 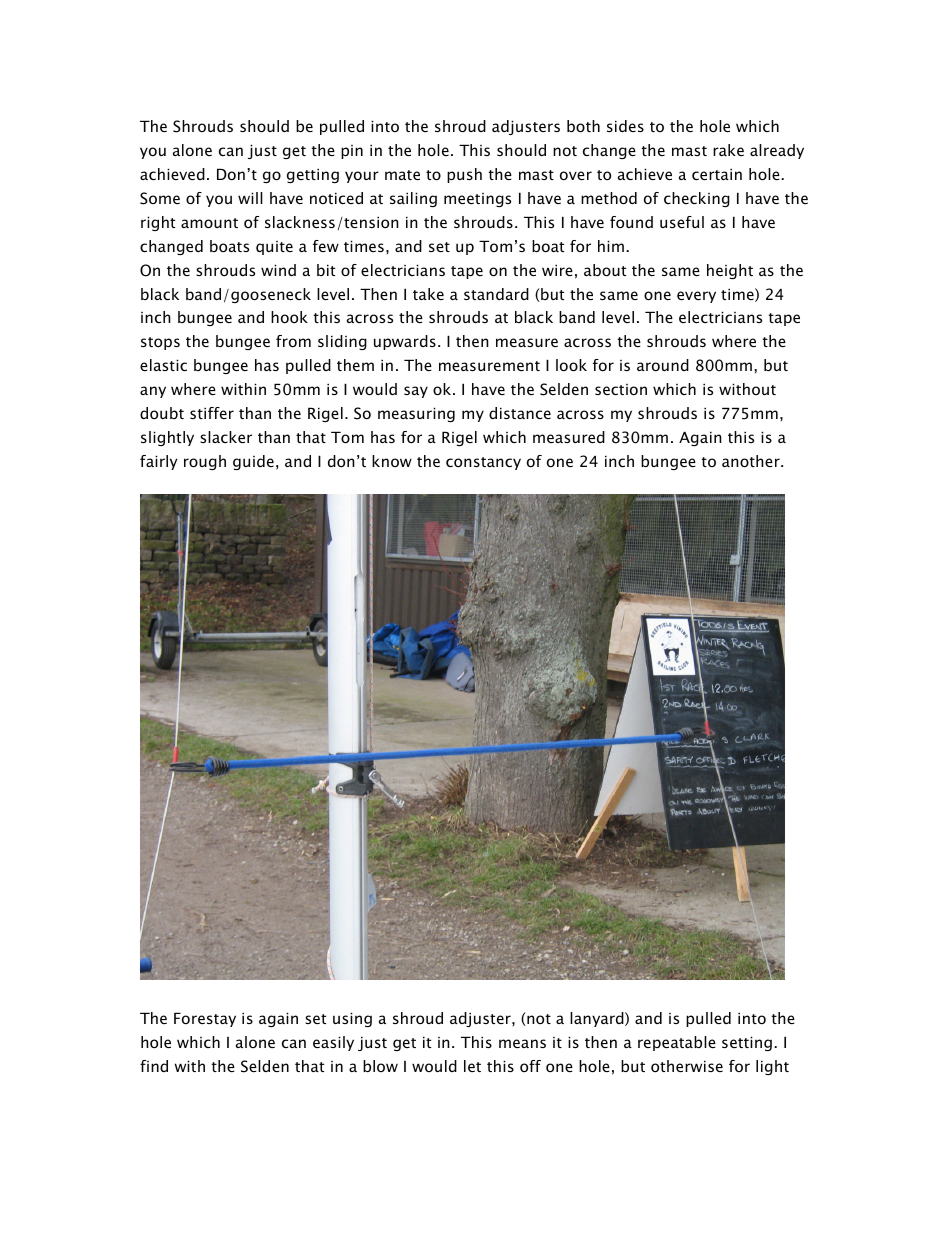 I want to click on around, so click(x=663, y=365).
